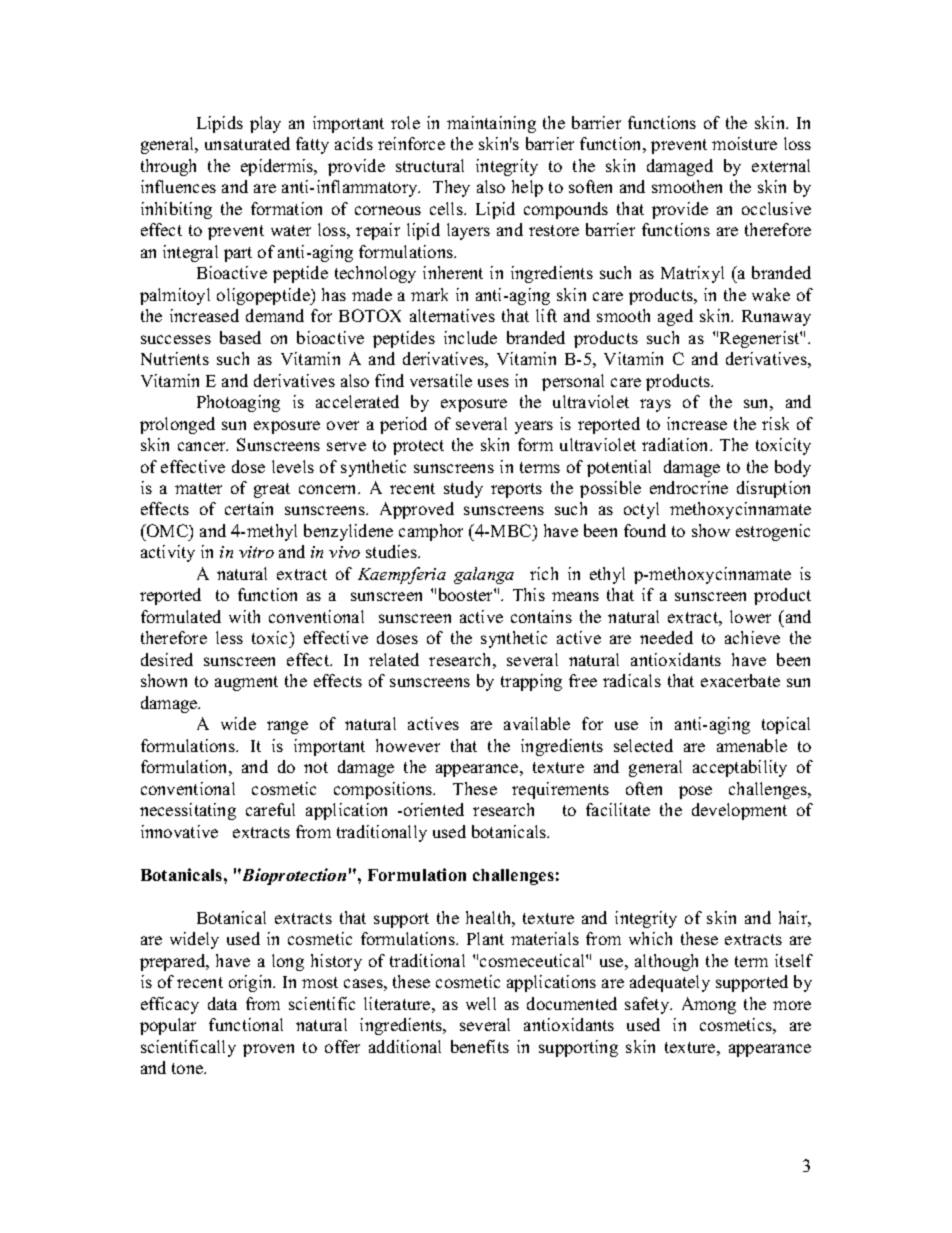  Describe the element at coordinates (240, 337) in the document. I see `based` at that location.
